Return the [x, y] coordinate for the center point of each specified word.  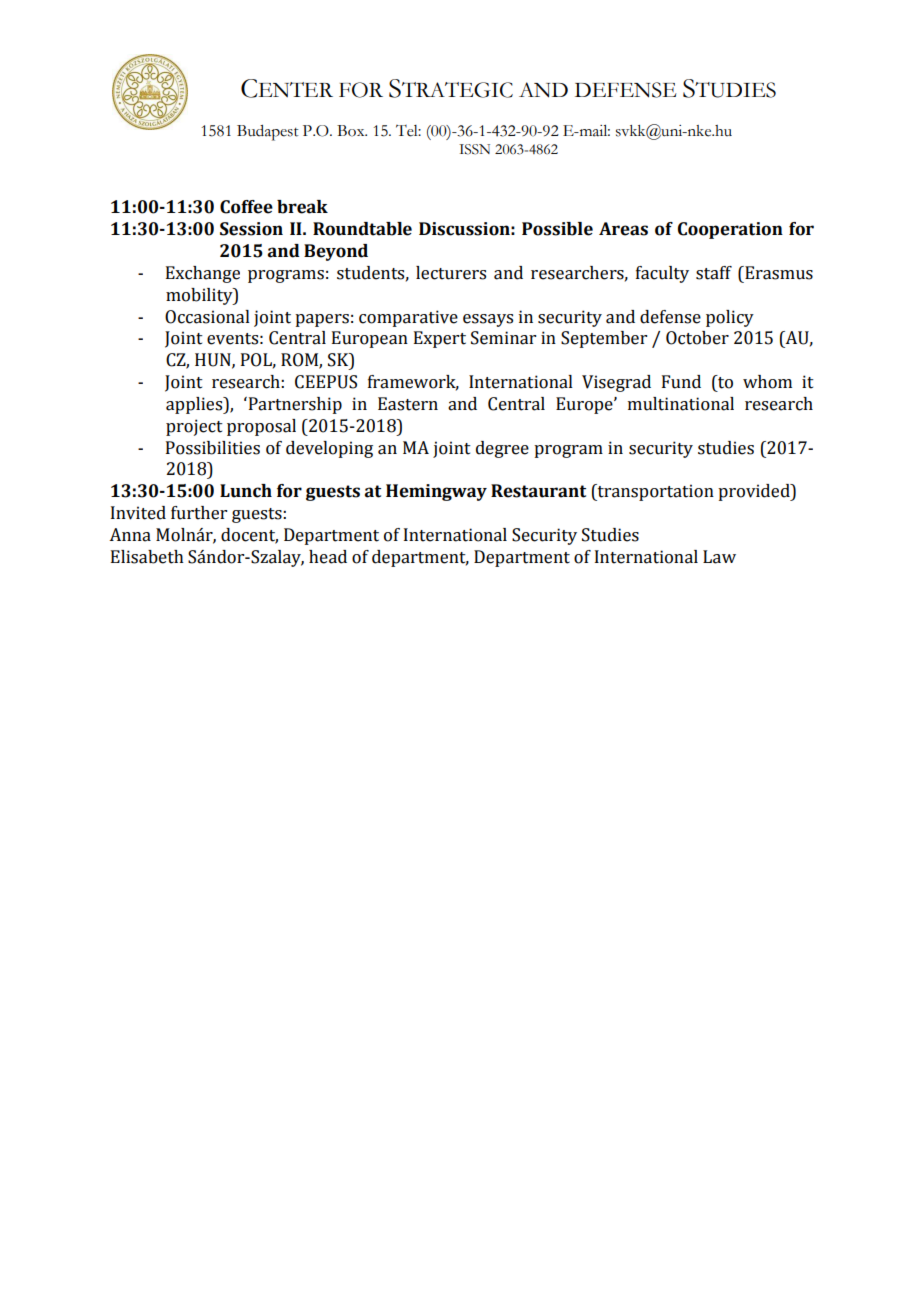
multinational [681, 404]
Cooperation [730, 230]
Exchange [203, 274]
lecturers [451, 273]
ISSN [474, 149]
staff [714, 273]
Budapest [267, 133]
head [328, 557]
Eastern [408, 404]
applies [195, 405]
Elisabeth [147, 557]
